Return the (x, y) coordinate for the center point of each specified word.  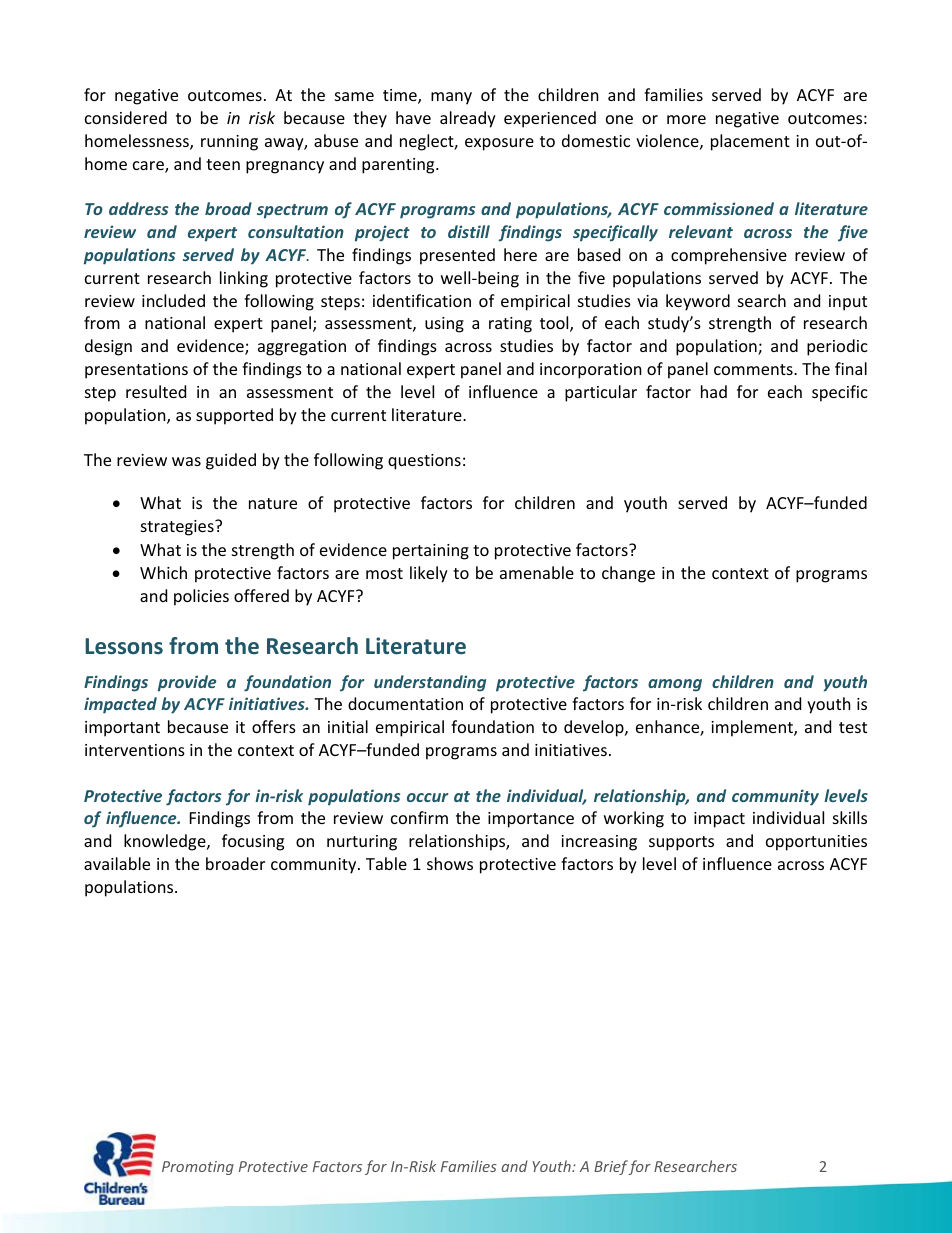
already (468, 119)
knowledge (166, 842)
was (186, 461)
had (714, 391)
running (229, 143)
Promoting (198, 1168)
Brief (611, 1167)
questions (424, 462)
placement (750, 142)
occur (427, 797)
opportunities (816, 843)
